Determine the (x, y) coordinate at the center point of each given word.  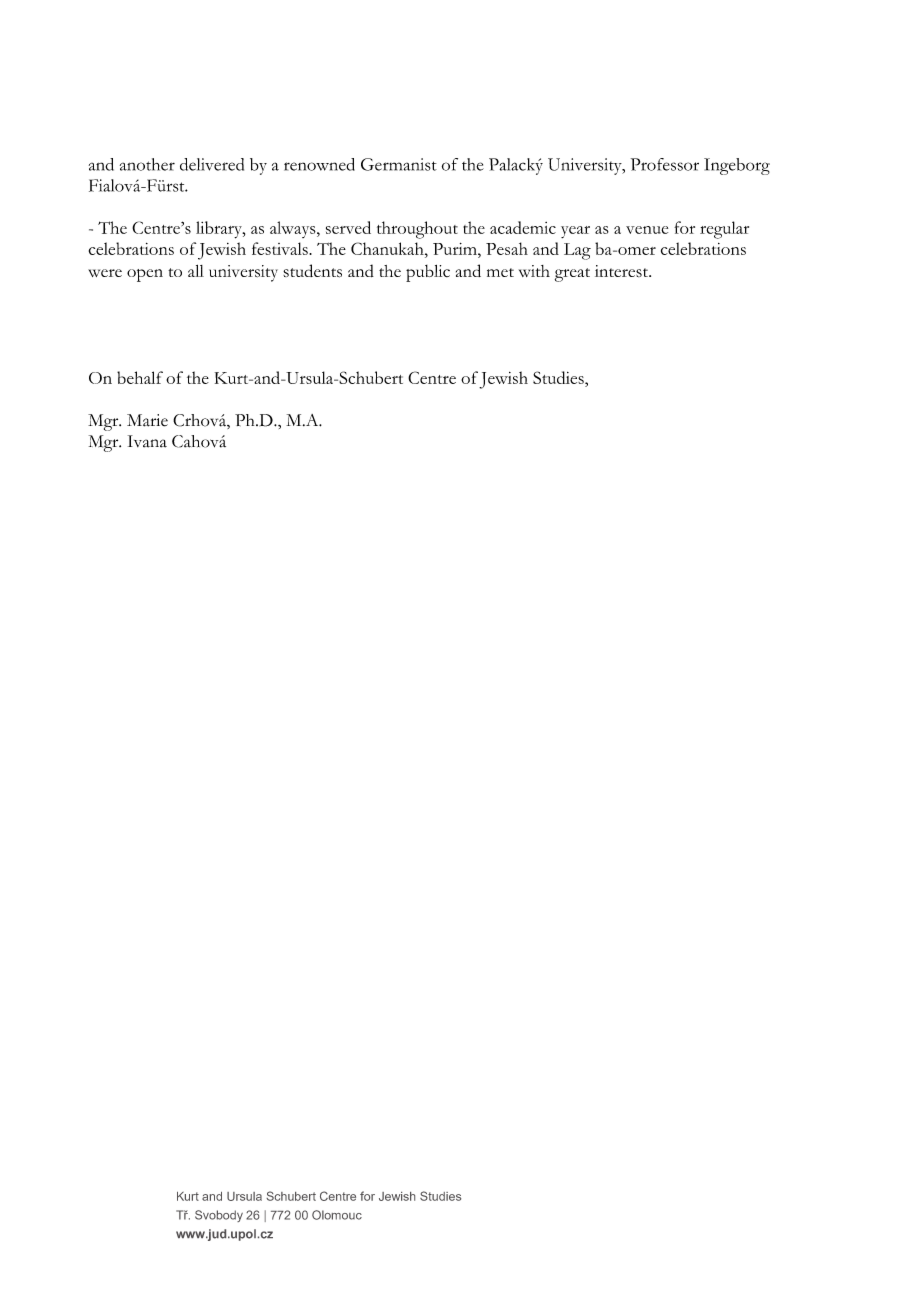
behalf (140, 377)
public (428, 273)
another (147, 164)
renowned (319, 164)
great (572, 275)
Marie (147, 420)
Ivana (147, 441)
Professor (665, 164)
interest (622, 271)
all (196, 271)
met (500, 272)
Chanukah (388, 248)
